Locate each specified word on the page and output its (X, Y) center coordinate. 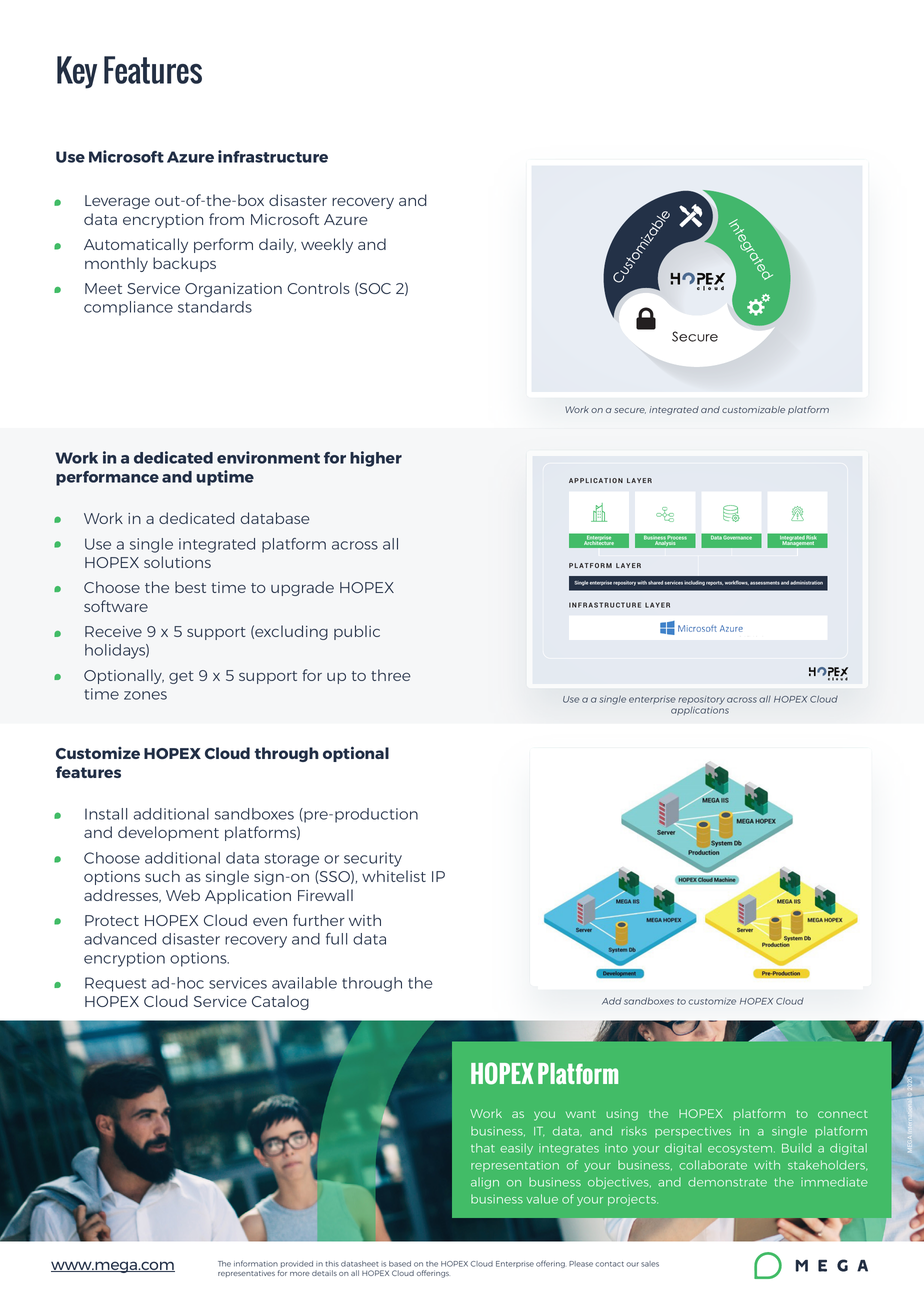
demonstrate (727, 1182)
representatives (246, 1273)
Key (77, 72)
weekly (327, 245)
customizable (753, 409)
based (400, 1264)
